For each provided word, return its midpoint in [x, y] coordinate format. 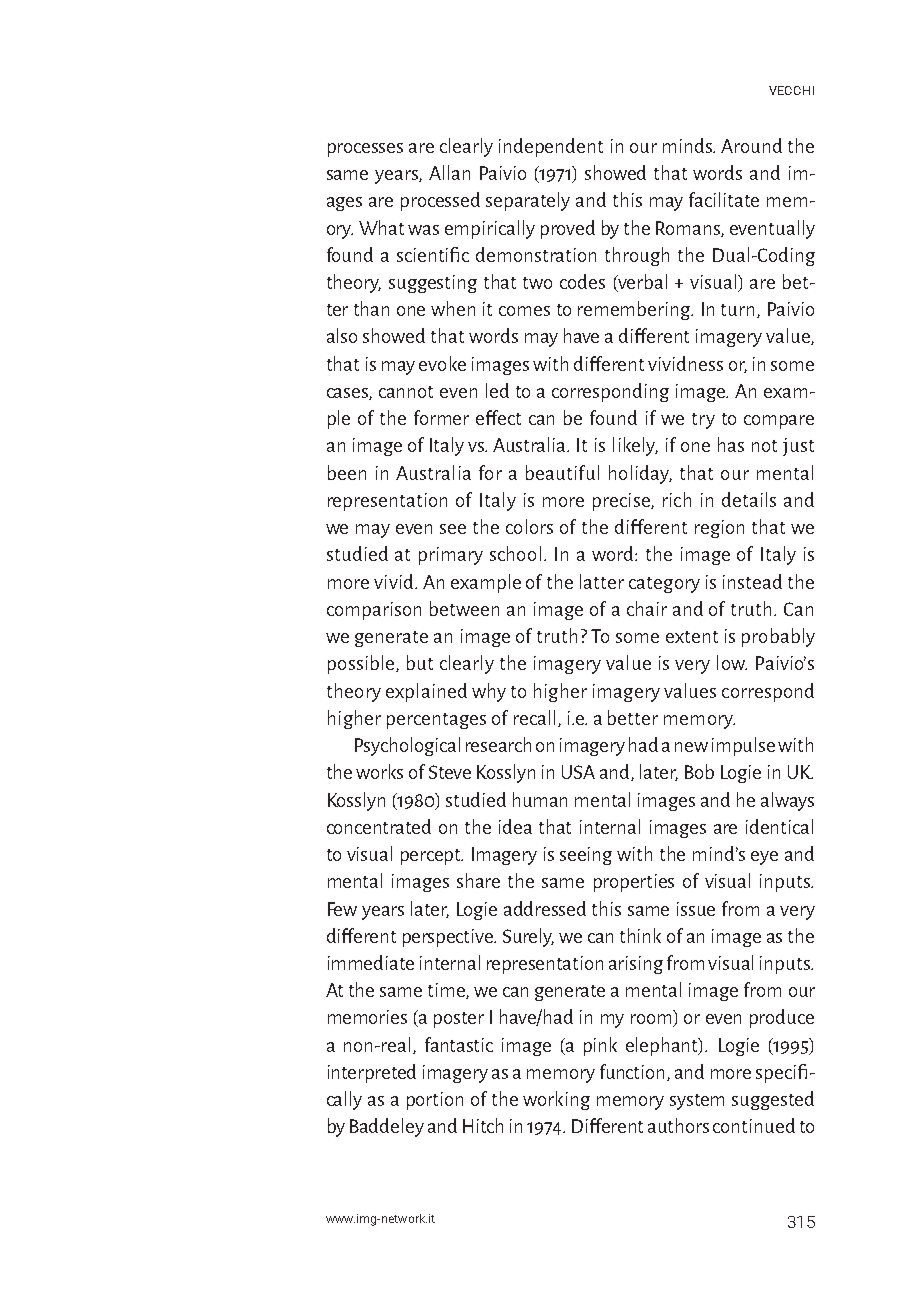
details [749, 499]
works [379, 771]
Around [751, 145]
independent [551, 147]
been [347, 472]
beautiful [562, 472]
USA [578, 772]
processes [365, 150]
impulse [743, 746]
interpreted [372, 1073]
